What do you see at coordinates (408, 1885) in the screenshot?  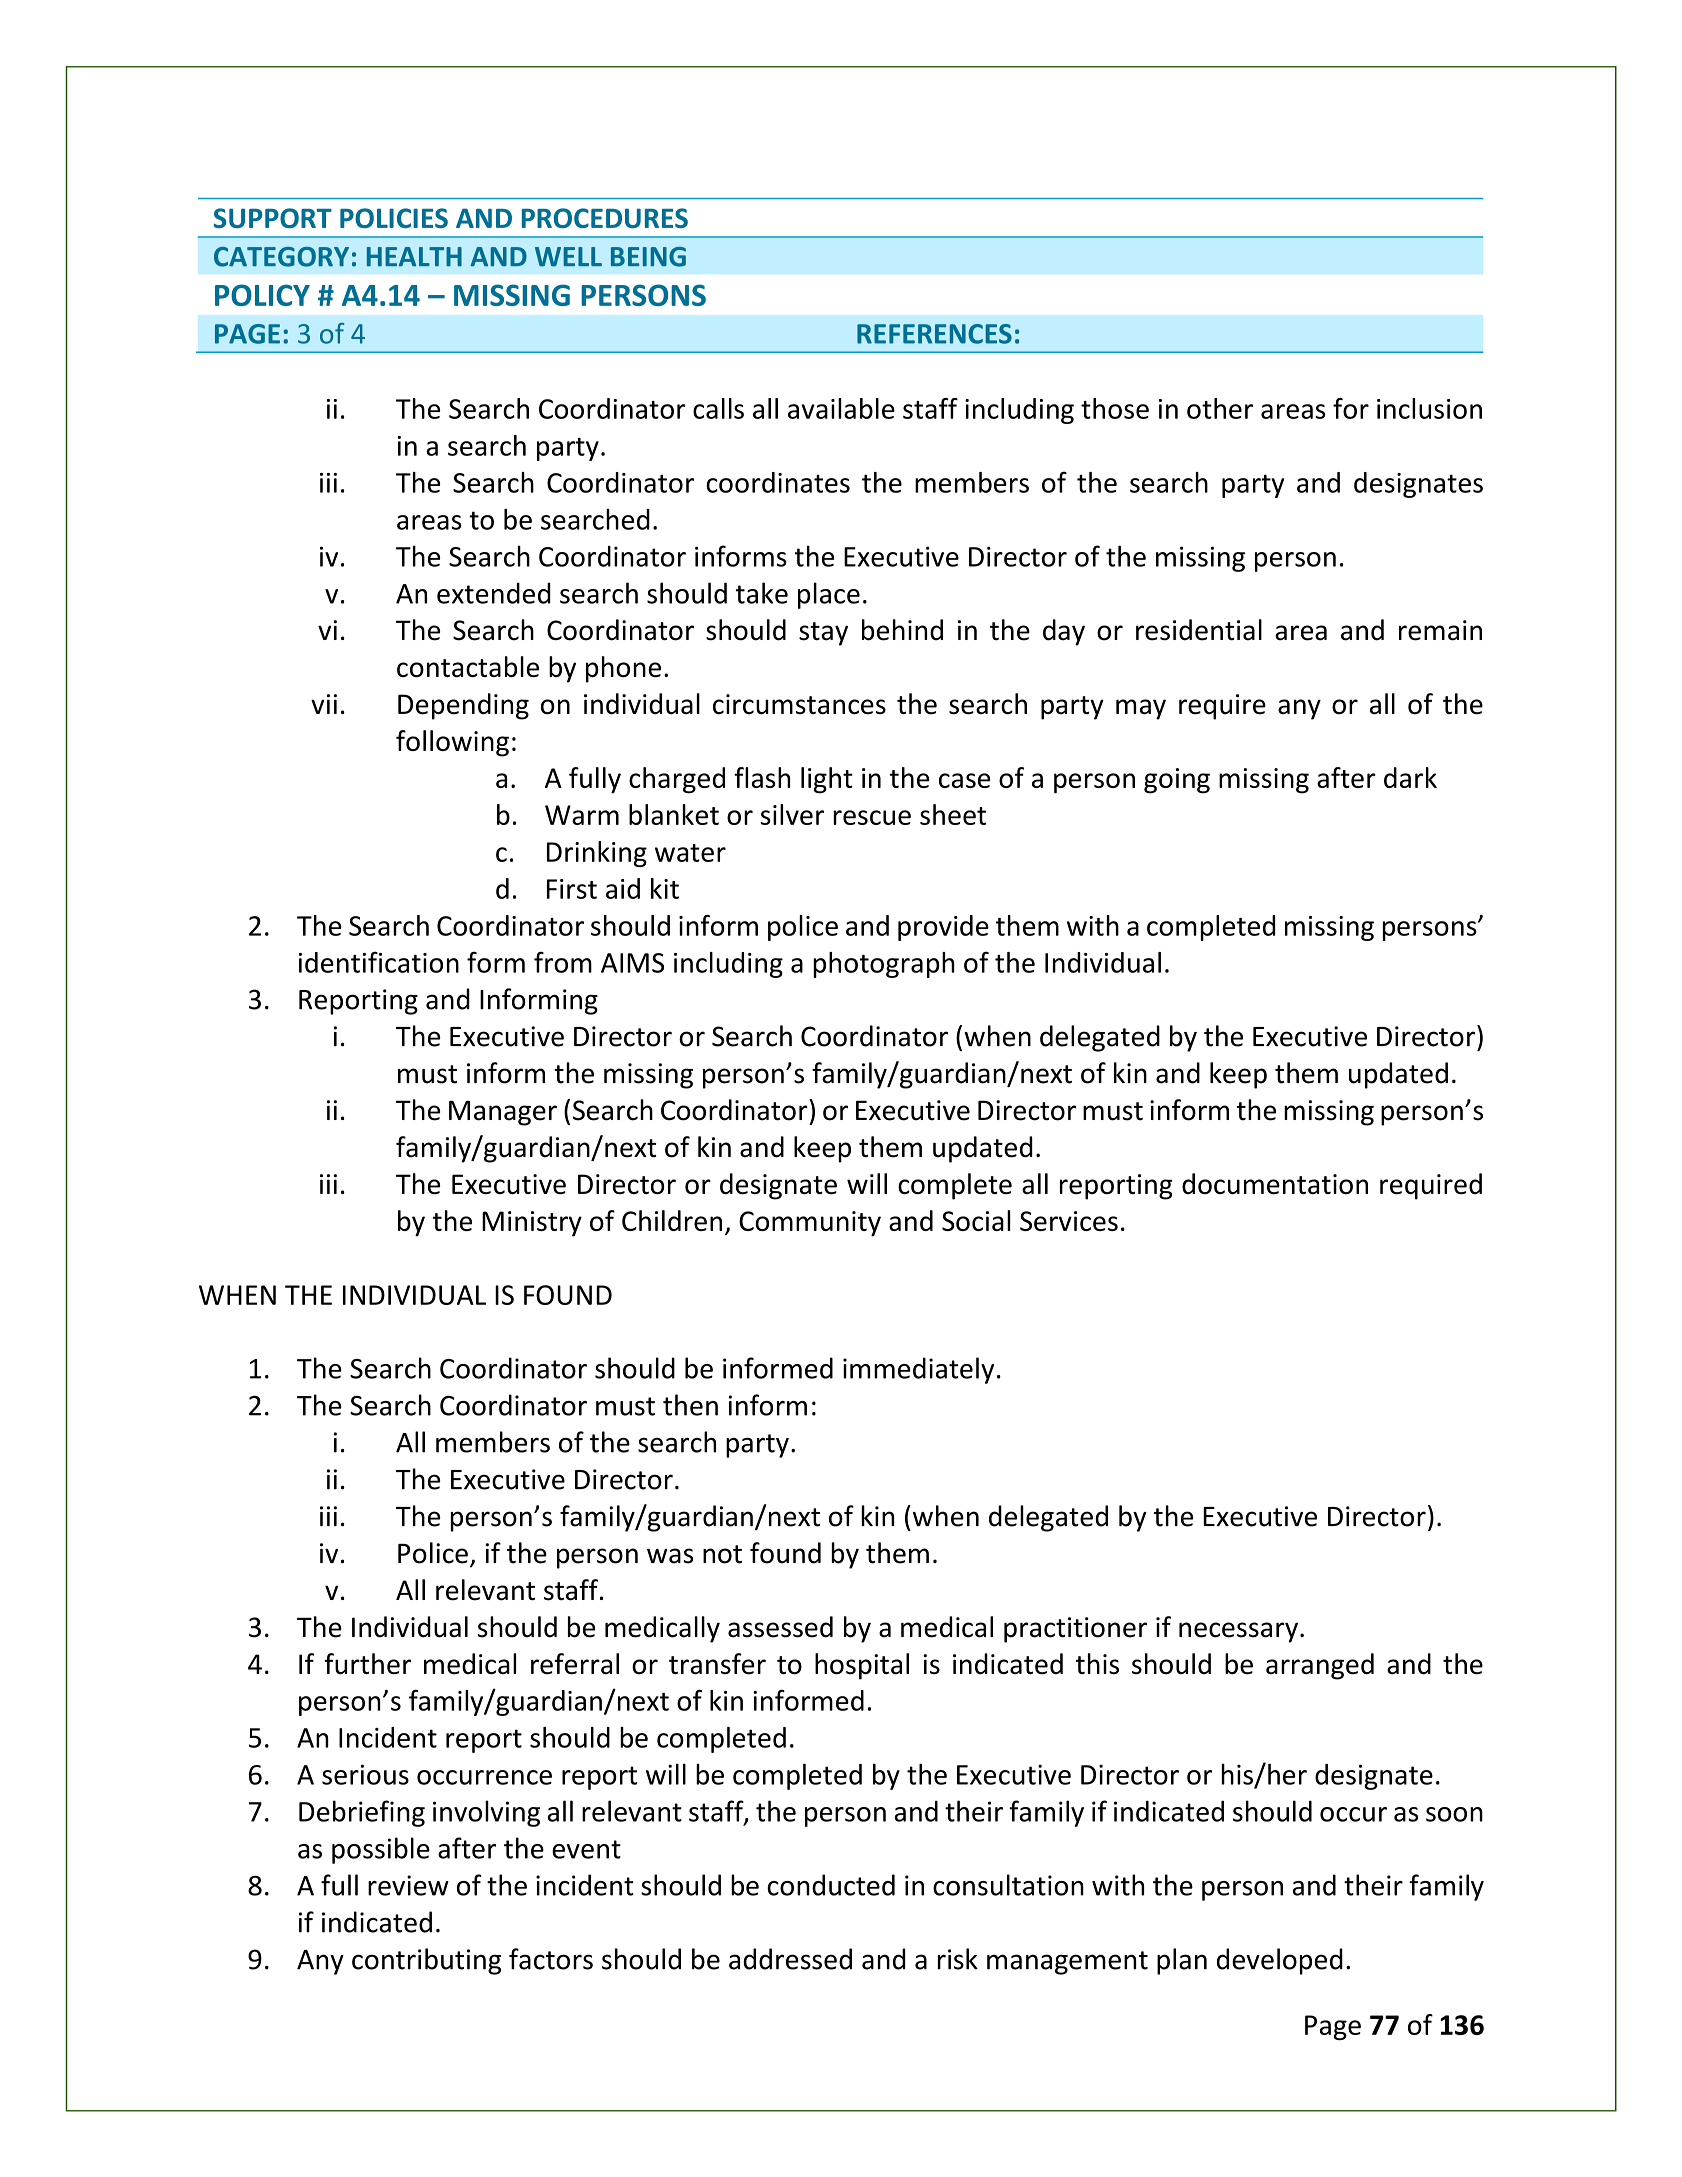 I see `review` at bounding box center [408, 1885].
